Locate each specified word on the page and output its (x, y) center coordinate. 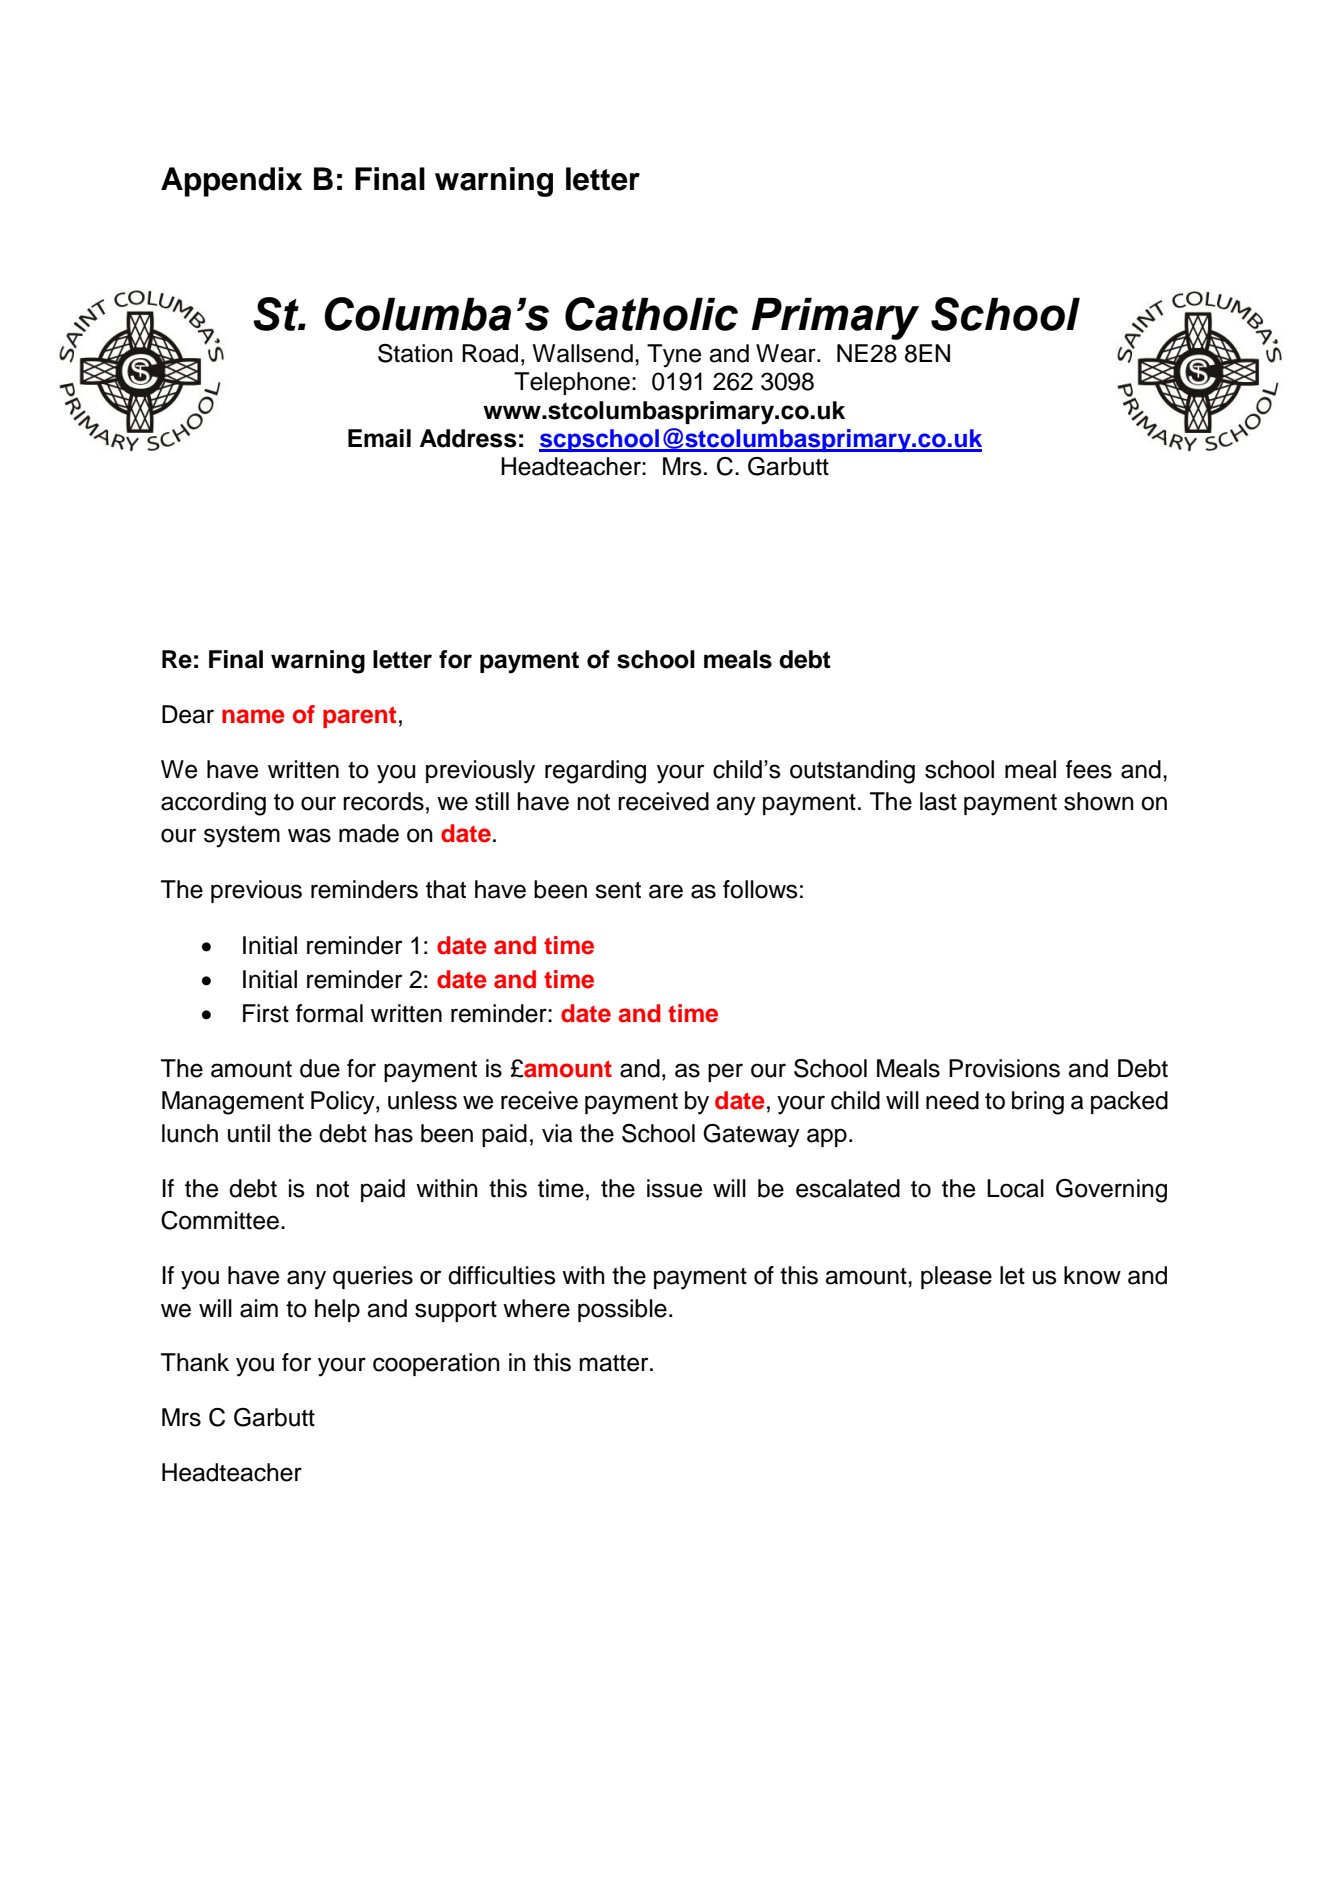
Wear (787, 353)
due (320, 1068)
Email (379, 438)
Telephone (572, 383)
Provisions (1004, 1068)
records (383, 801)
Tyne (674, 356)
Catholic (651, 314)
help (337, 1310)
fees (1089, 769)
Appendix (231, 182)
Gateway (751, 1136)
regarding (595, 772)
